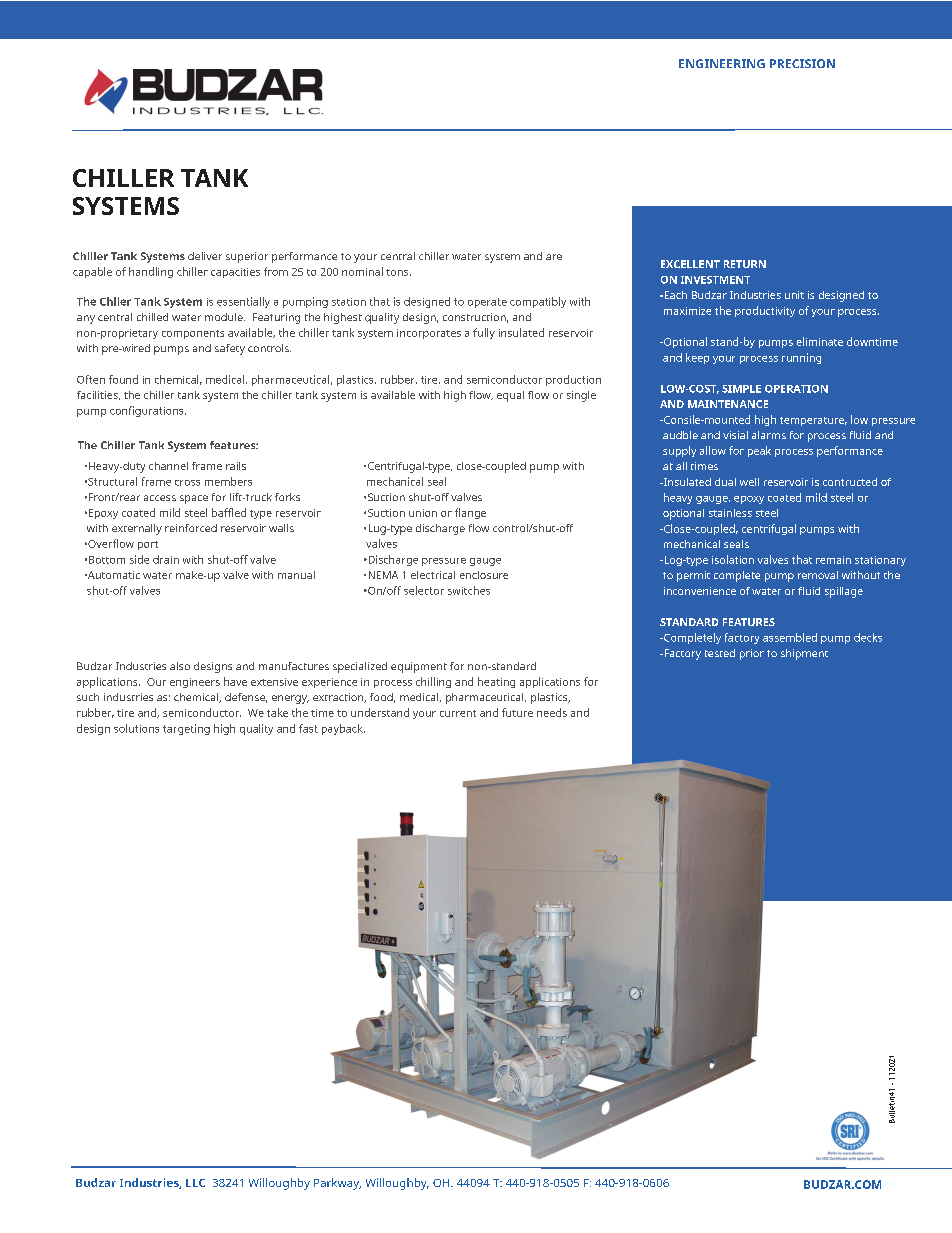  I want to click on prior, so click(752, 654).
